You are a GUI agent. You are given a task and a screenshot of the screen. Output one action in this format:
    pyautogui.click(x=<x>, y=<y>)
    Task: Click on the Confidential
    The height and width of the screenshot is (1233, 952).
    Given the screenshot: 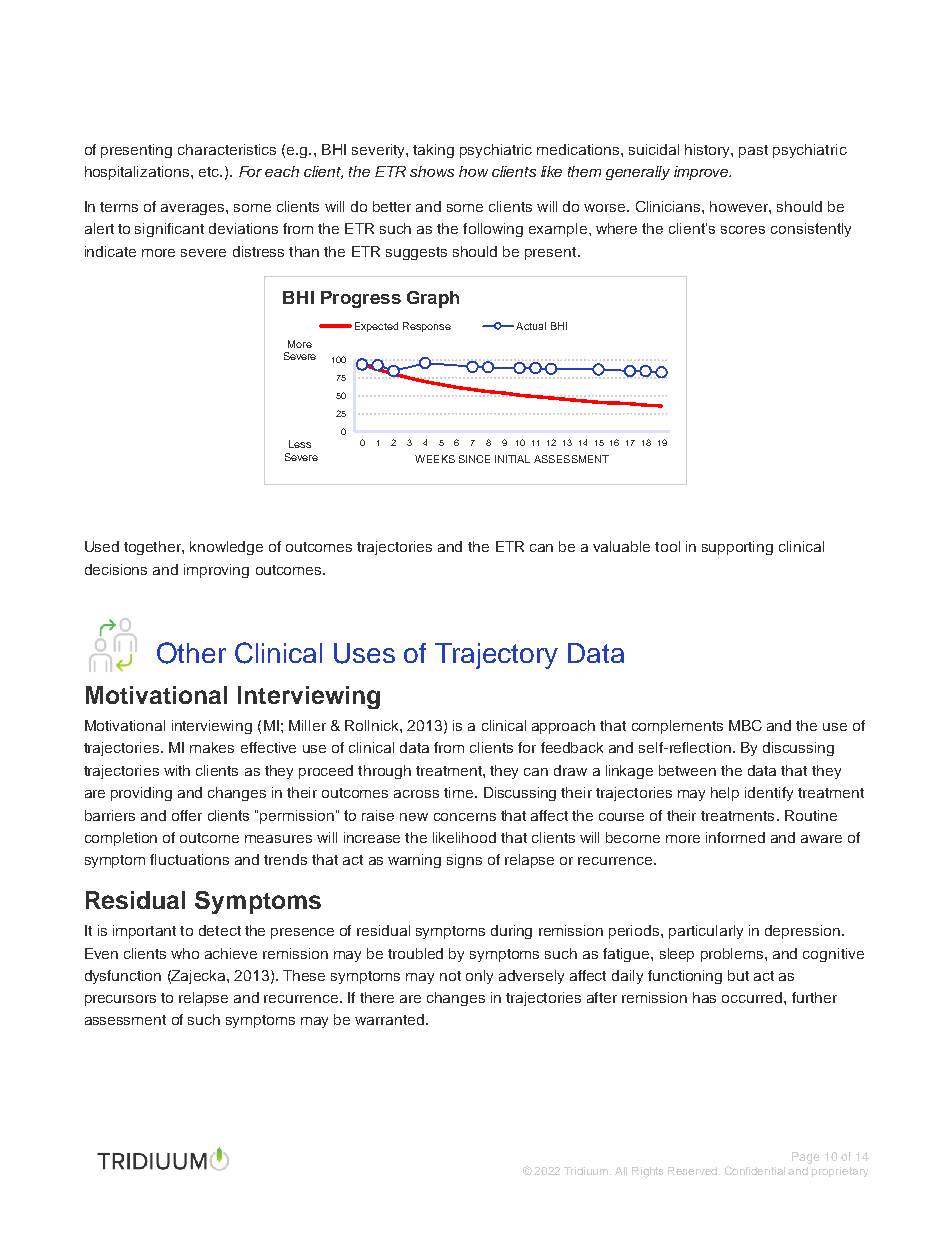 What is the action you would take?
    pyautogui.click(x=755, y=1170)
